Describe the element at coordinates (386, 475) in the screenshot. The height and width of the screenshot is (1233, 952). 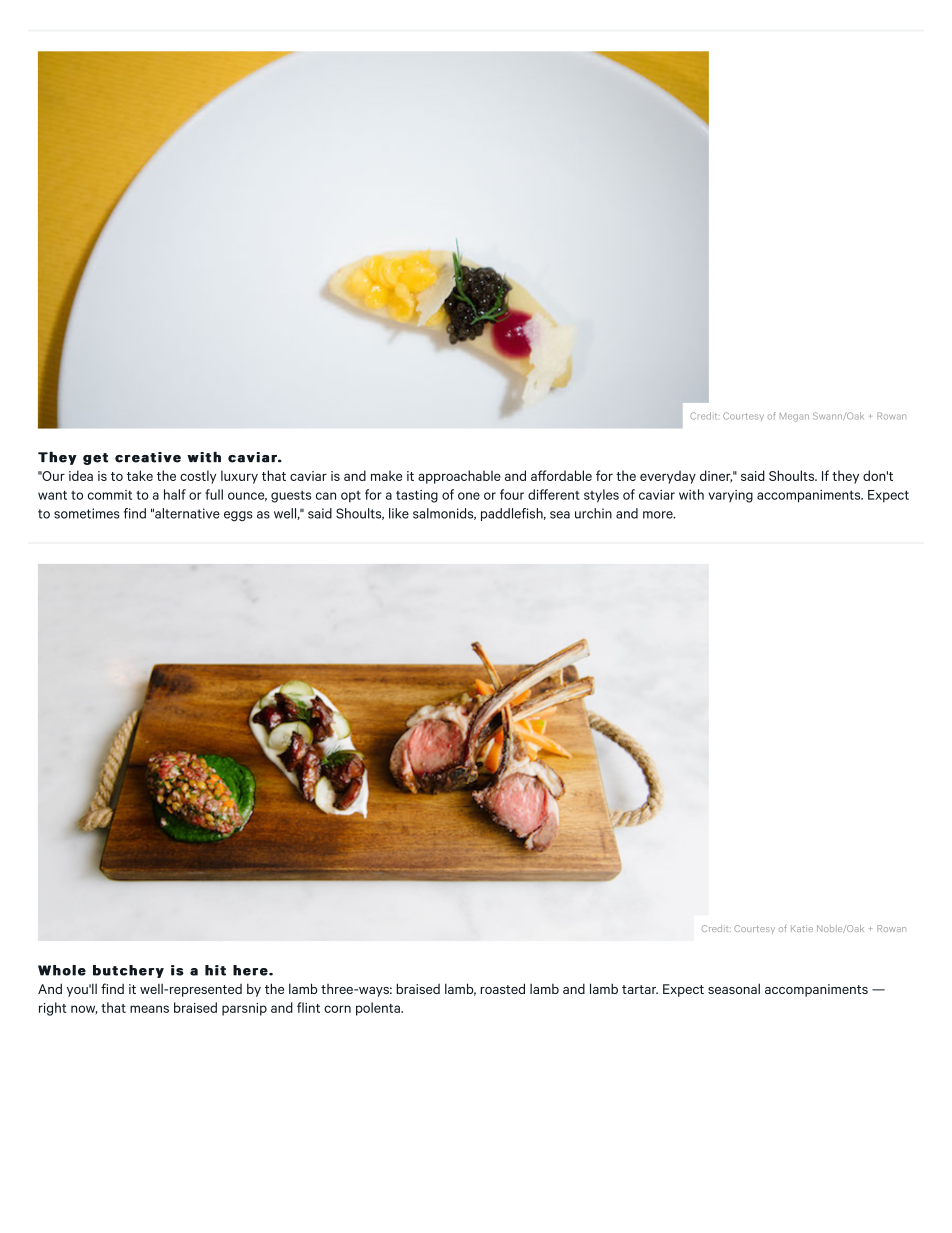
I see `make` at that location.
